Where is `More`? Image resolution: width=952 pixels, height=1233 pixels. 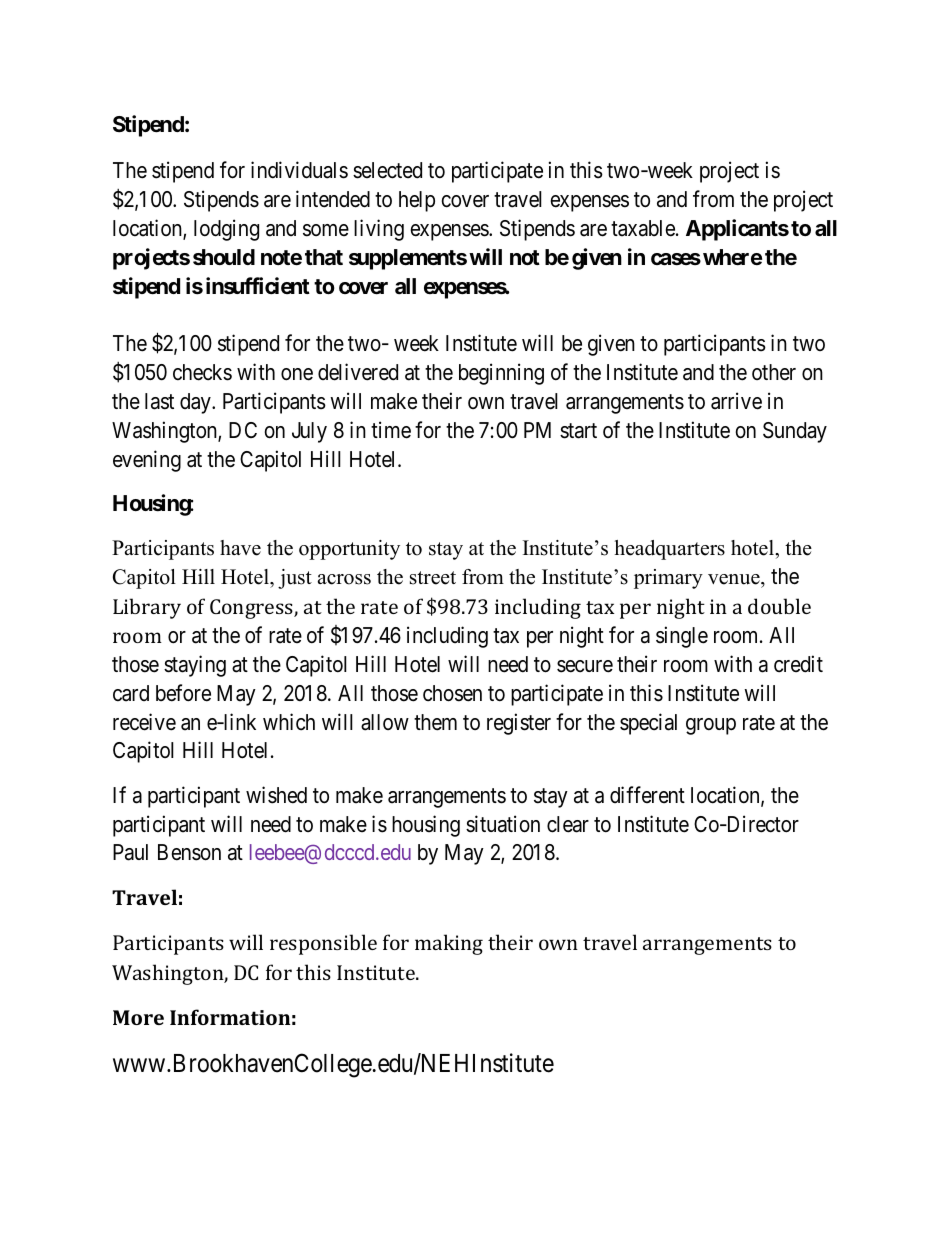 More is located at coordinates (138, 1017).
